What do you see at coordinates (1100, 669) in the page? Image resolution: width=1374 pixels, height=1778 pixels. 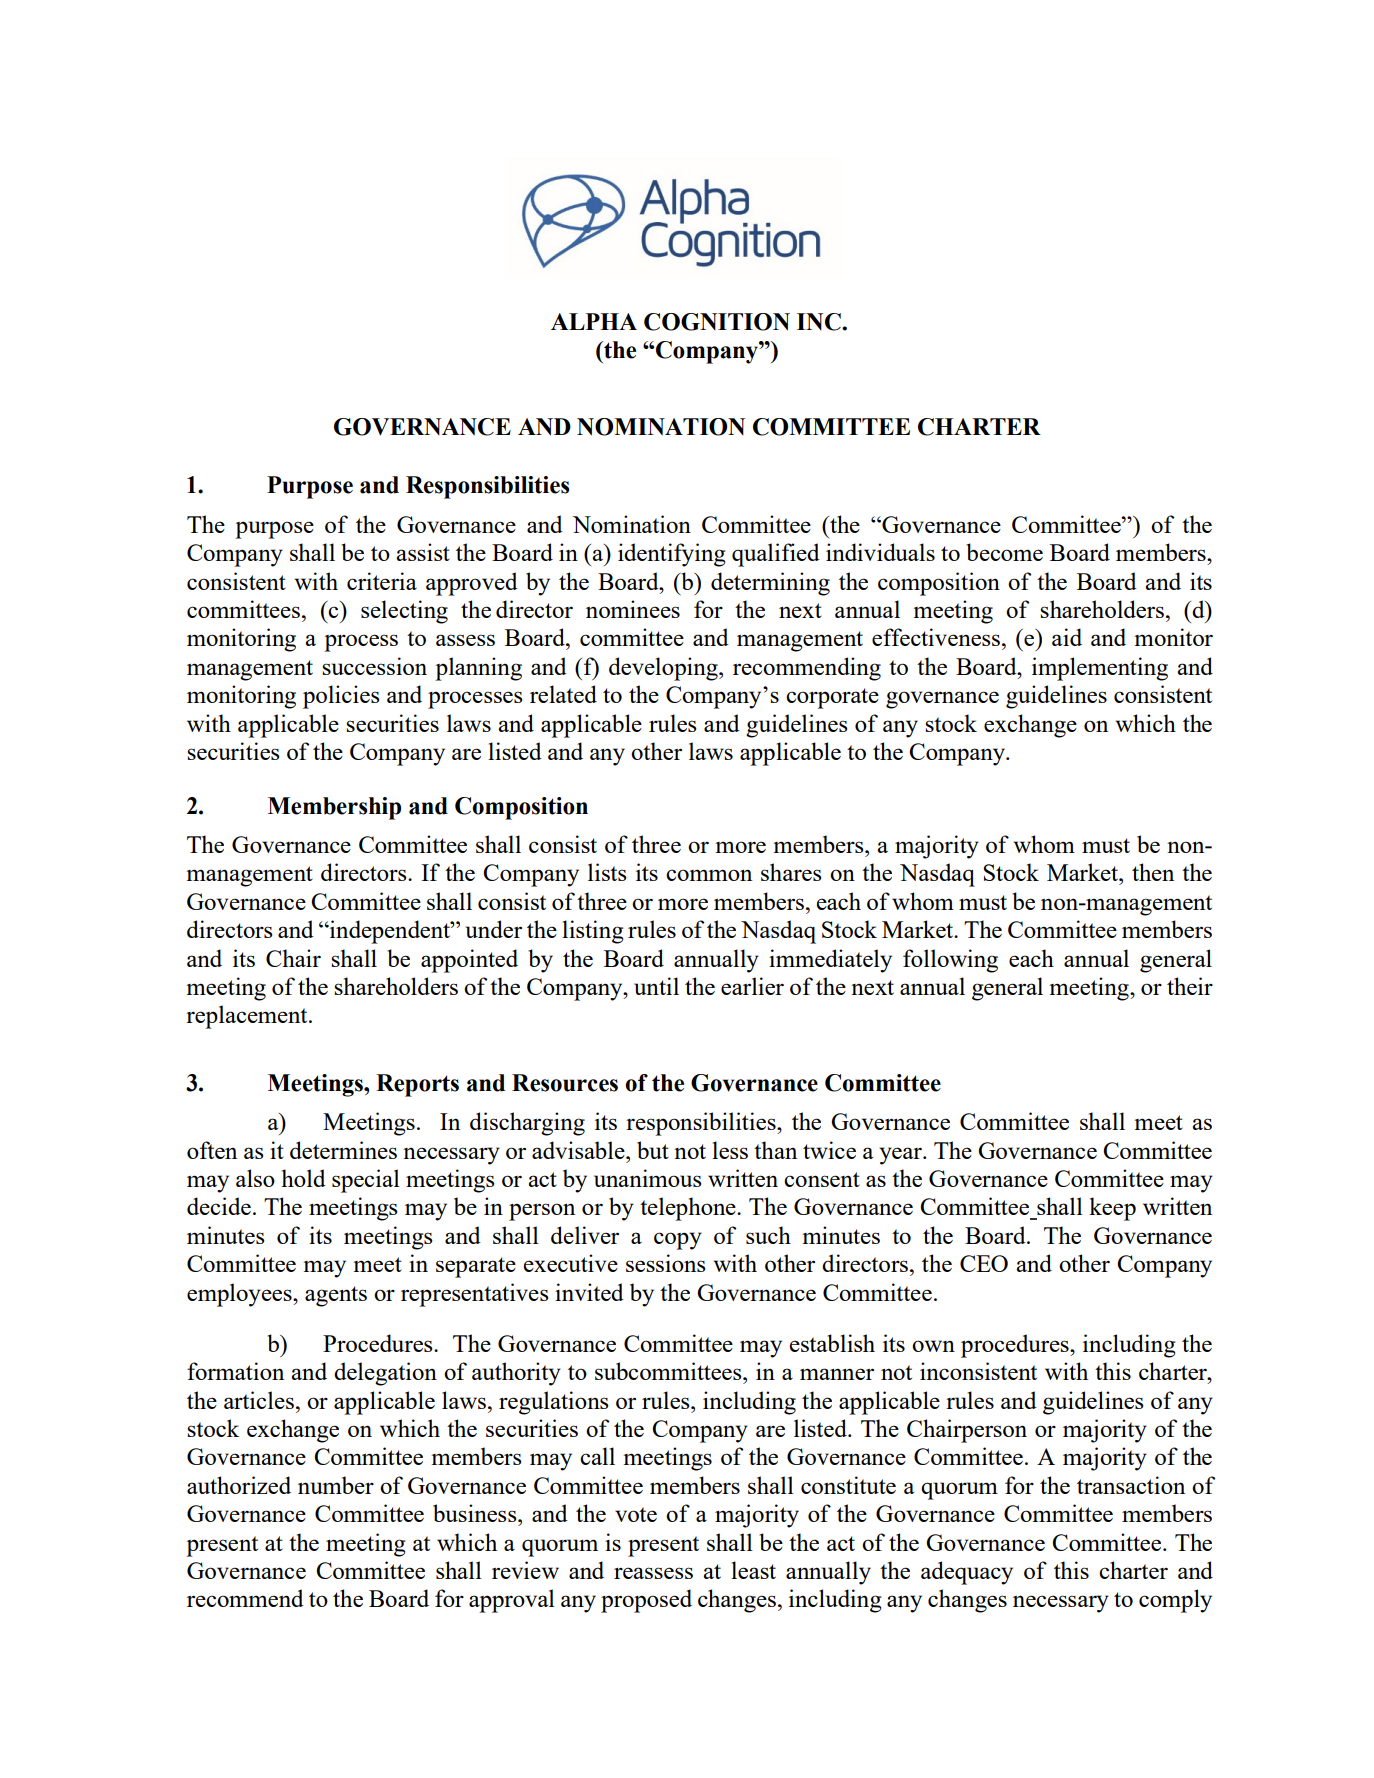 I see `implementing` at bounding box center [1100, 669].
